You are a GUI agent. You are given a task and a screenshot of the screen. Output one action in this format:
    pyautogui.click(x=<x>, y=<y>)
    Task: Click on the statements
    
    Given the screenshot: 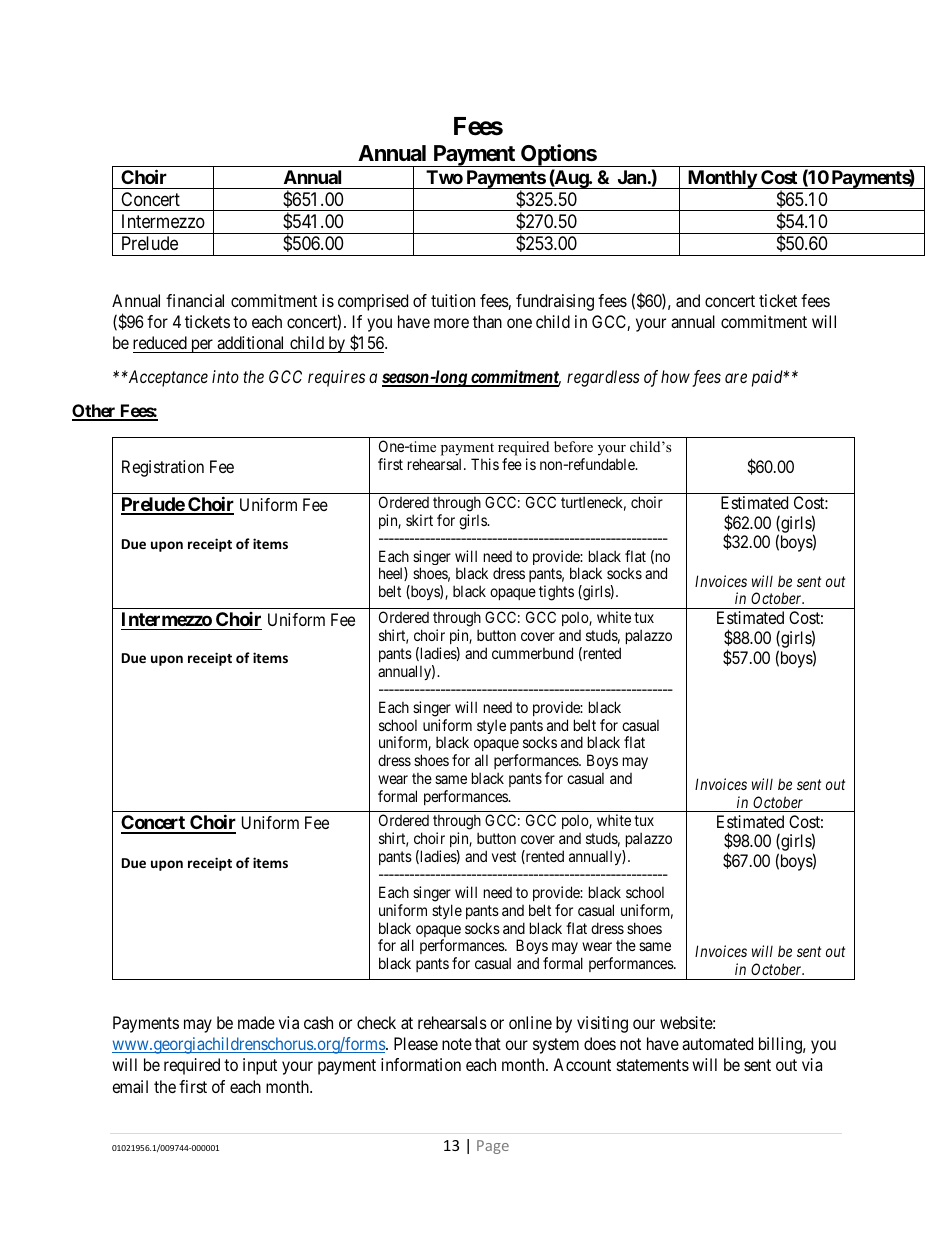 What is the action you would take?
    pyautogui.click(x=653, y=1065)
